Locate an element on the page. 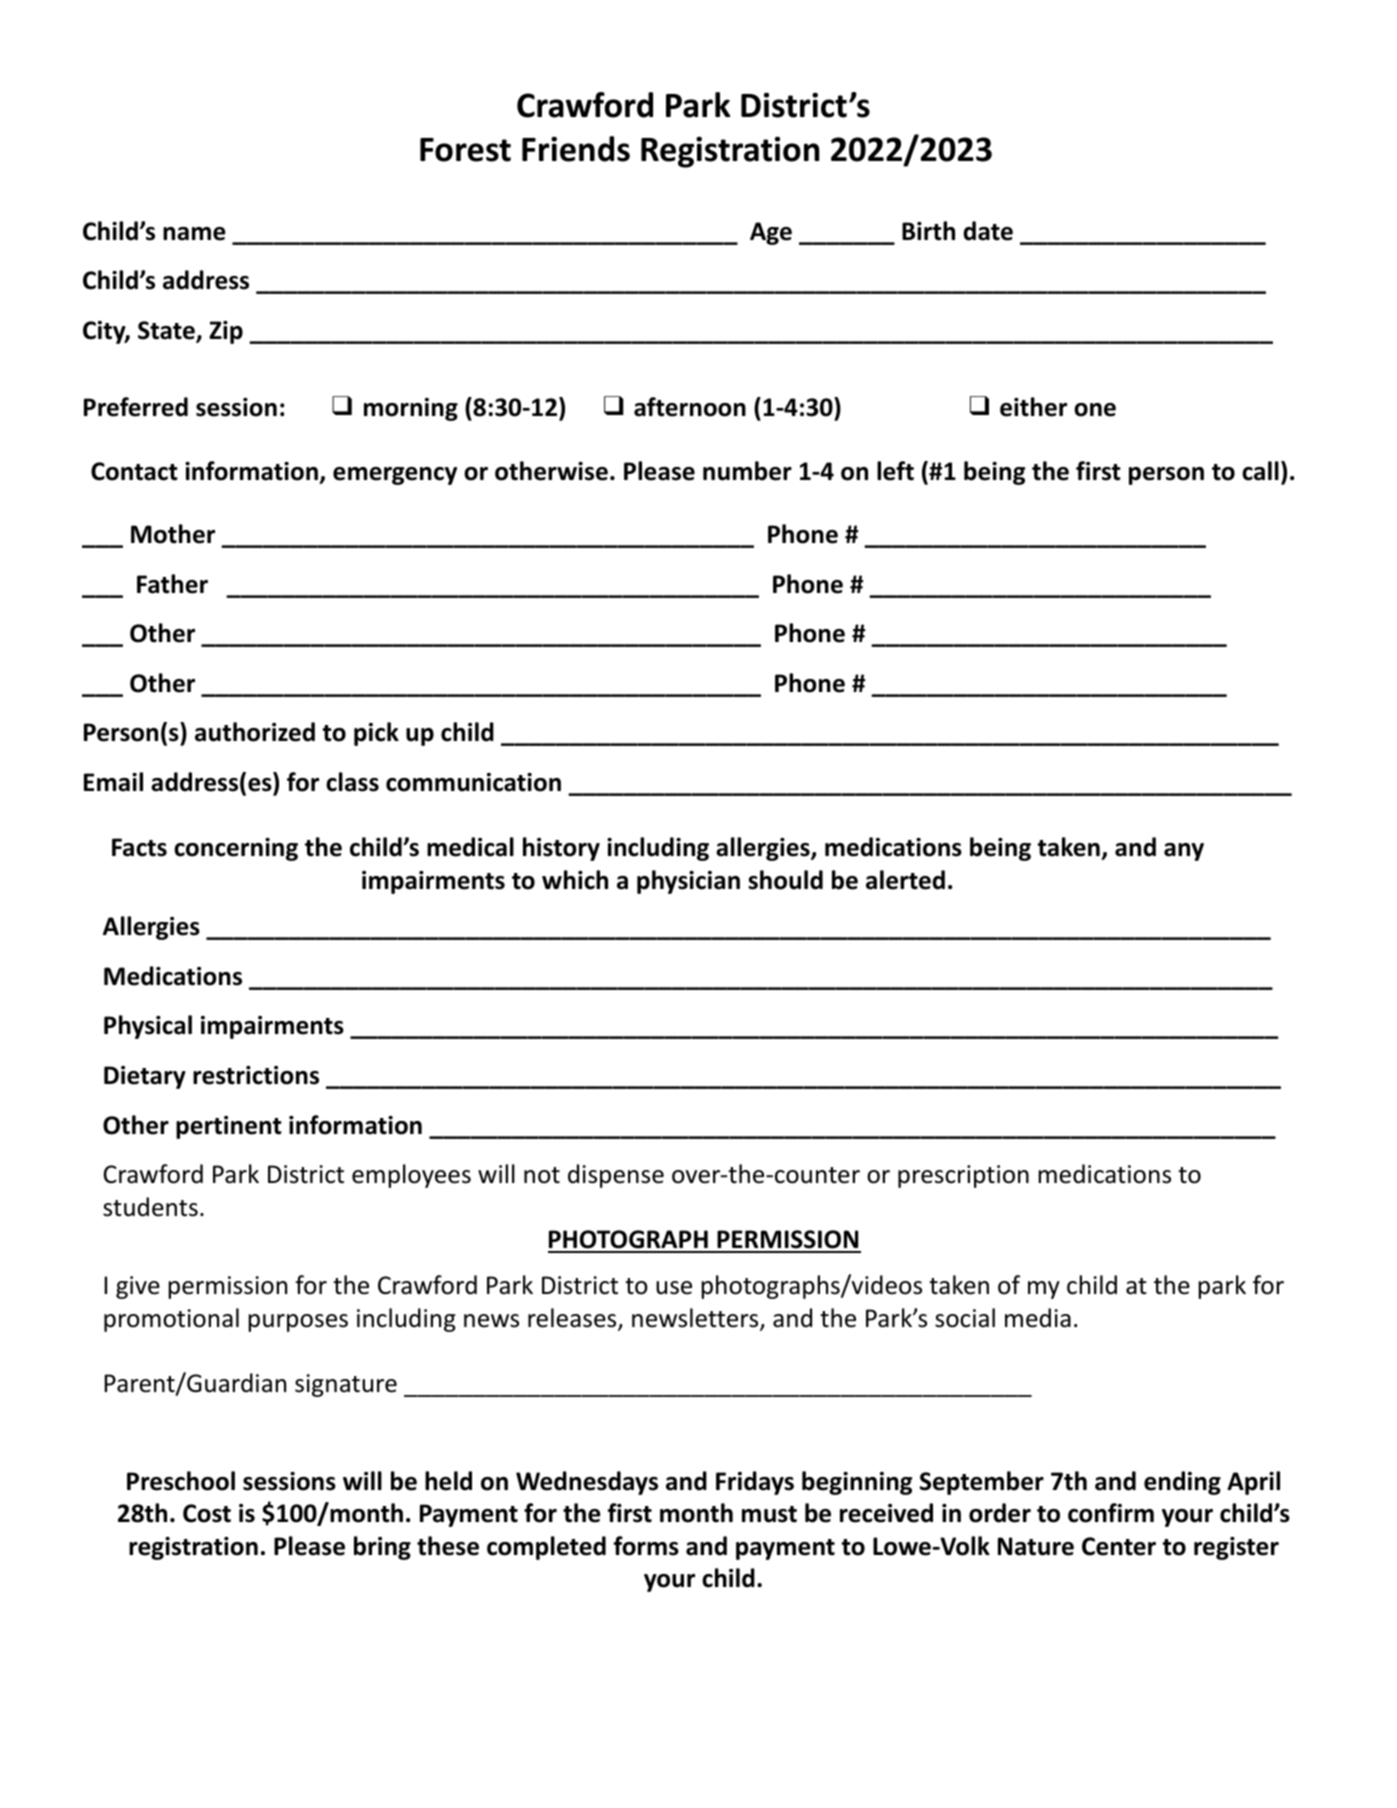  concerning is located at coordinates (236, 849).
